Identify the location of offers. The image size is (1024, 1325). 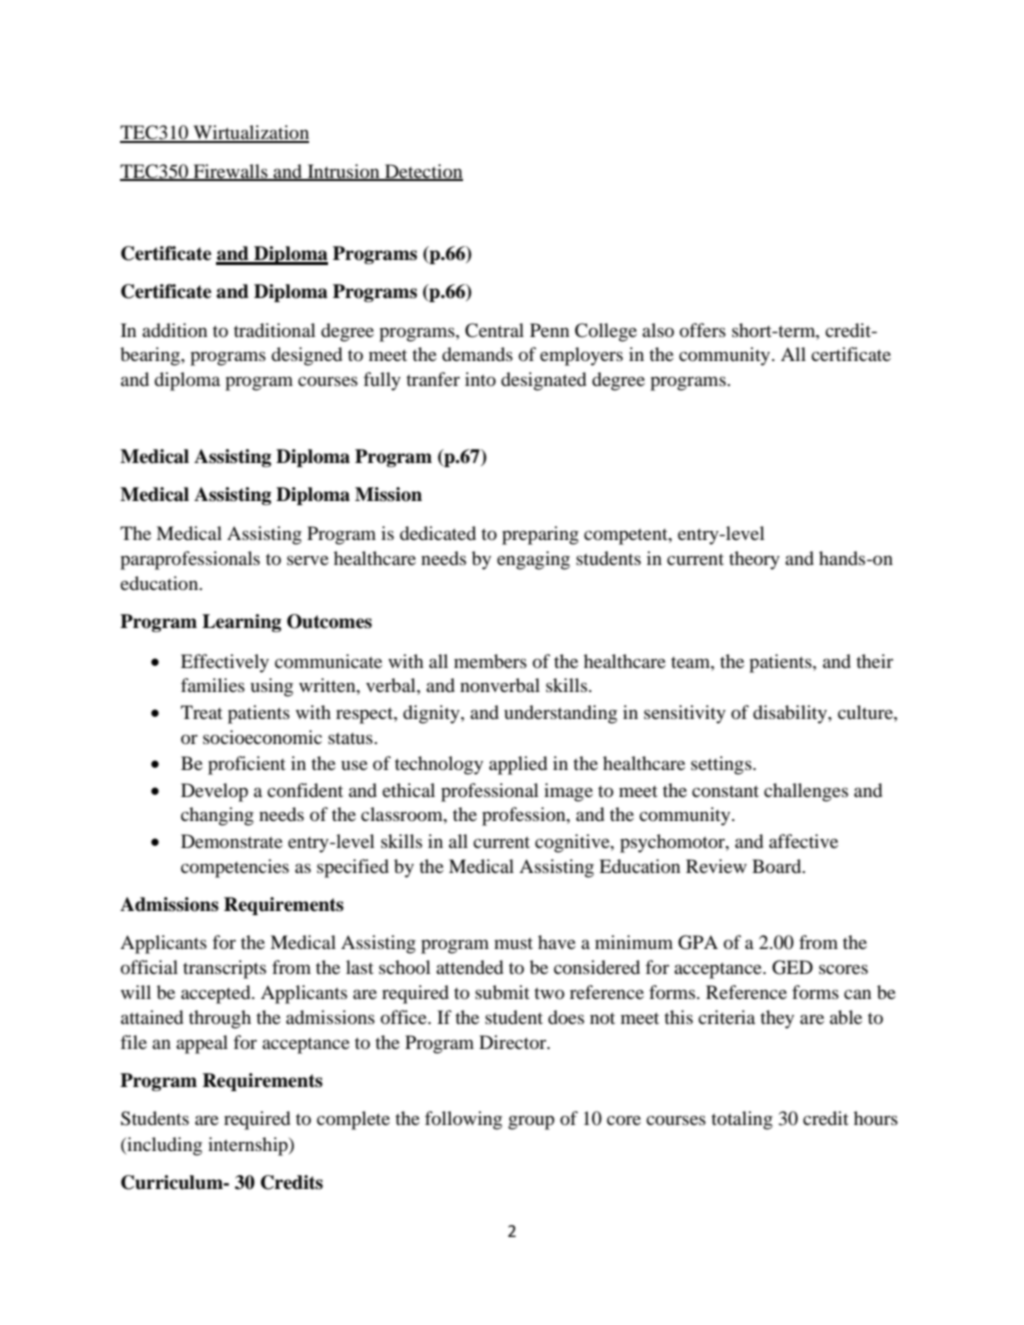
(703, 330).
